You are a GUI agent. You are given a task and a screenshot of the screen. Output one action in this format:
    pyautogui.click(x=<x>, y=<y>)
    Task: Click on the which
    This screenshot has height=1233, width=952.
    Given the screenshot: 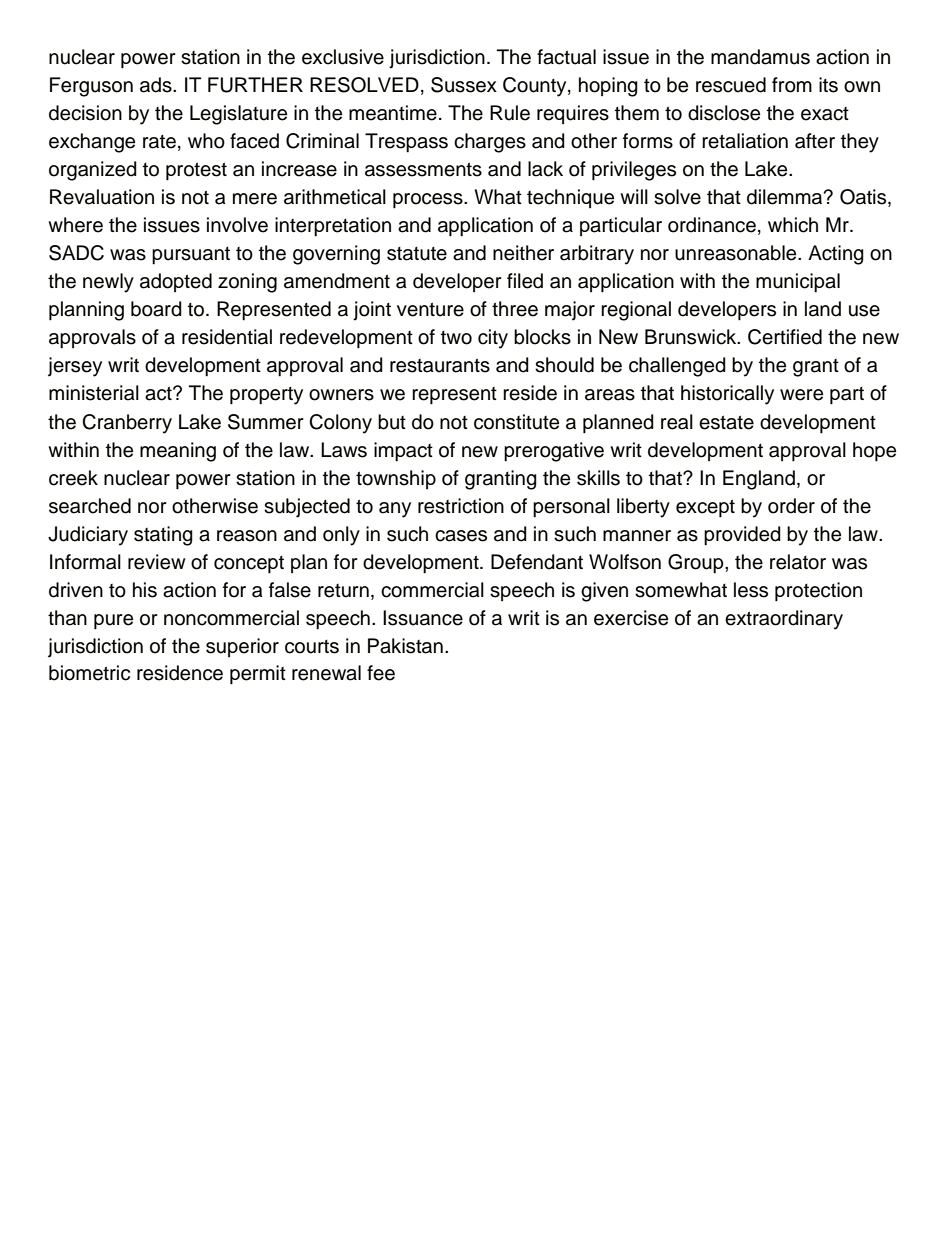 What is the action you would take?
    pyautogui.click(x=793, y=225)
